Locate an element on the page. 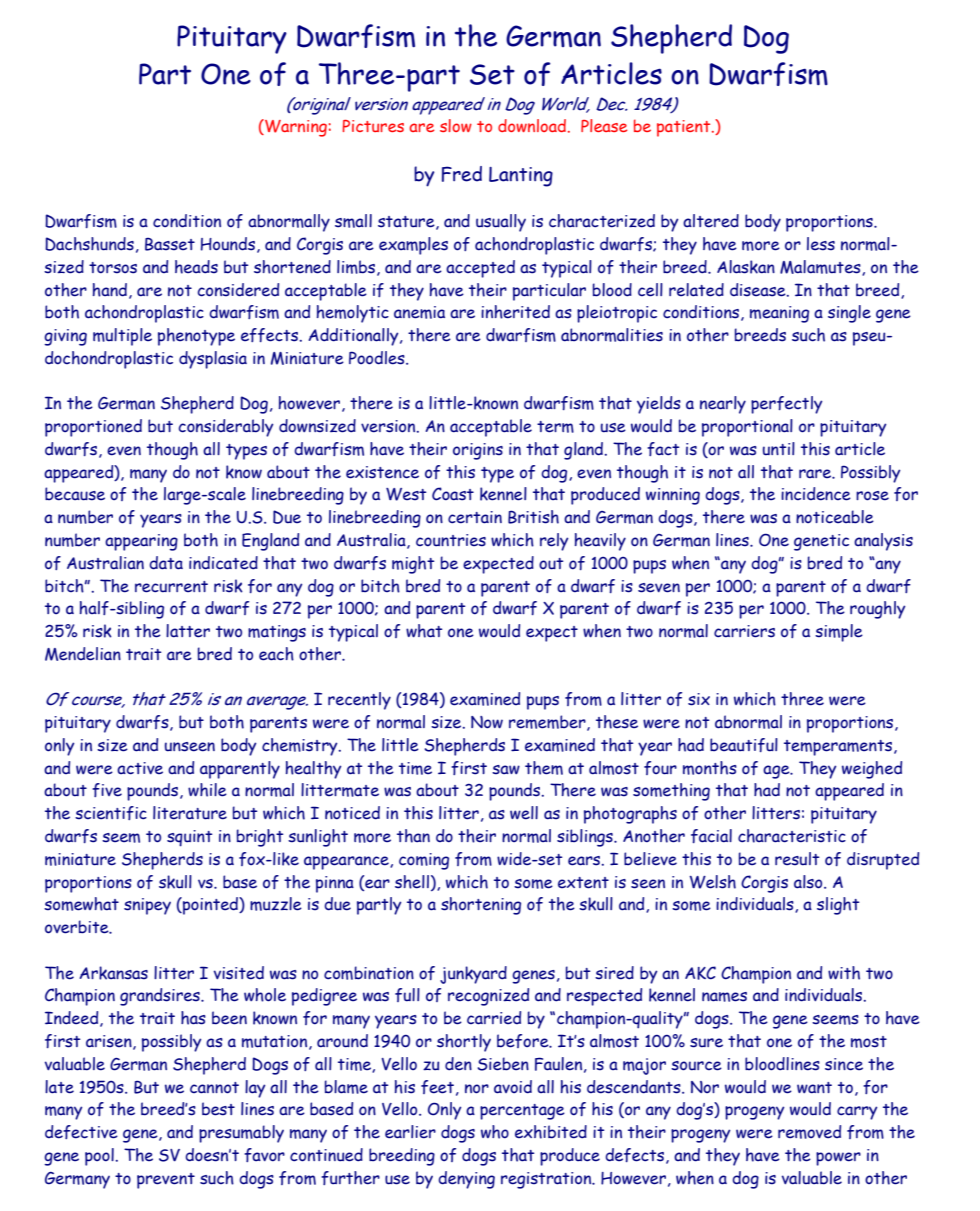 The image size is (980, 1211). characteristic is located at coordinates (792, 836).
